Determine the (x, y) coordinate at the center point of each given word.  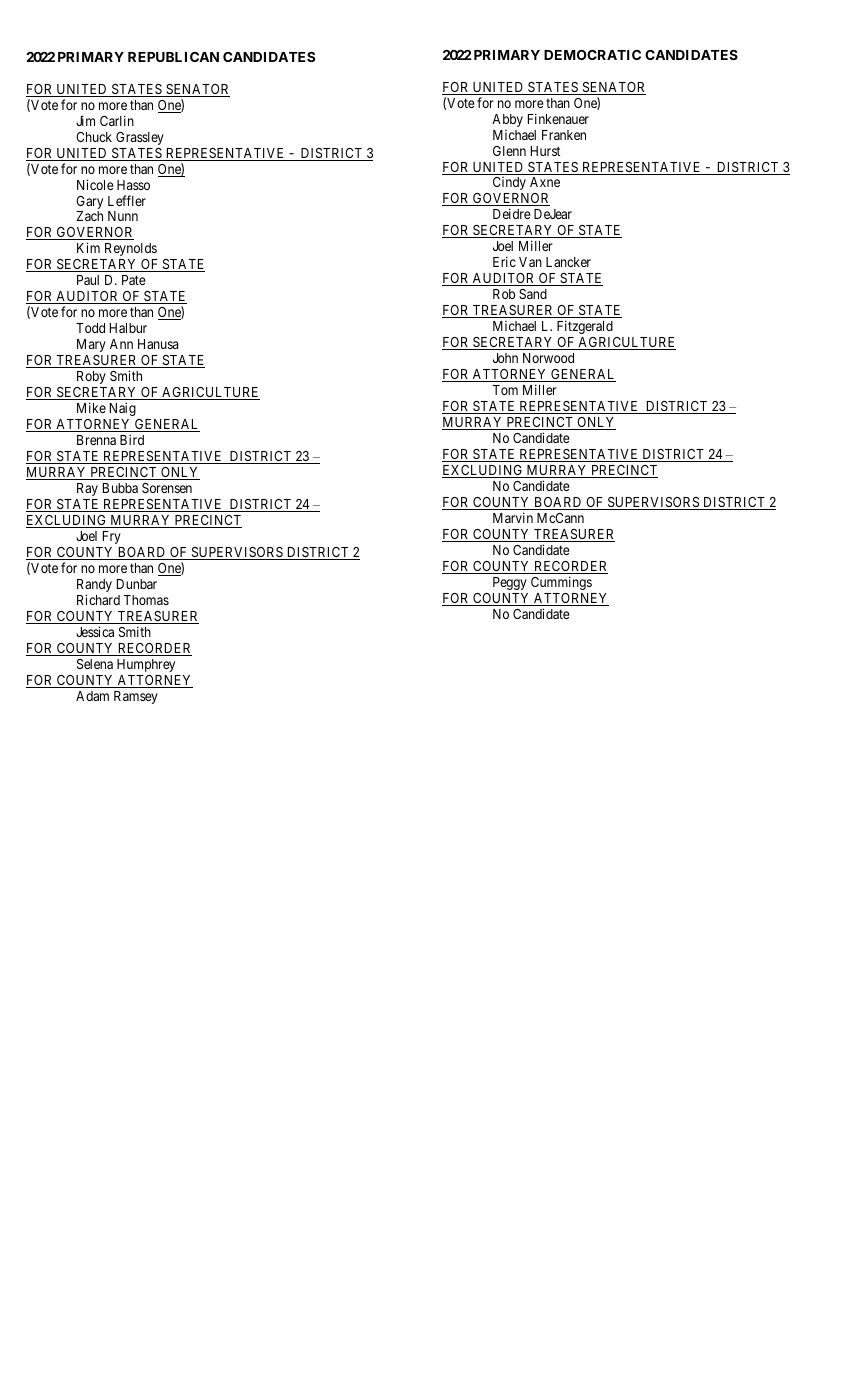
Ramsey (136, 697)
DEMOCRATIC (592, 55)
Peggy (510, 583)
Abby (507, 120)
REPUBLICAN (173, 57)
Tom (505, 390)
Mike (91, 407)
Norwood (548, 358)
